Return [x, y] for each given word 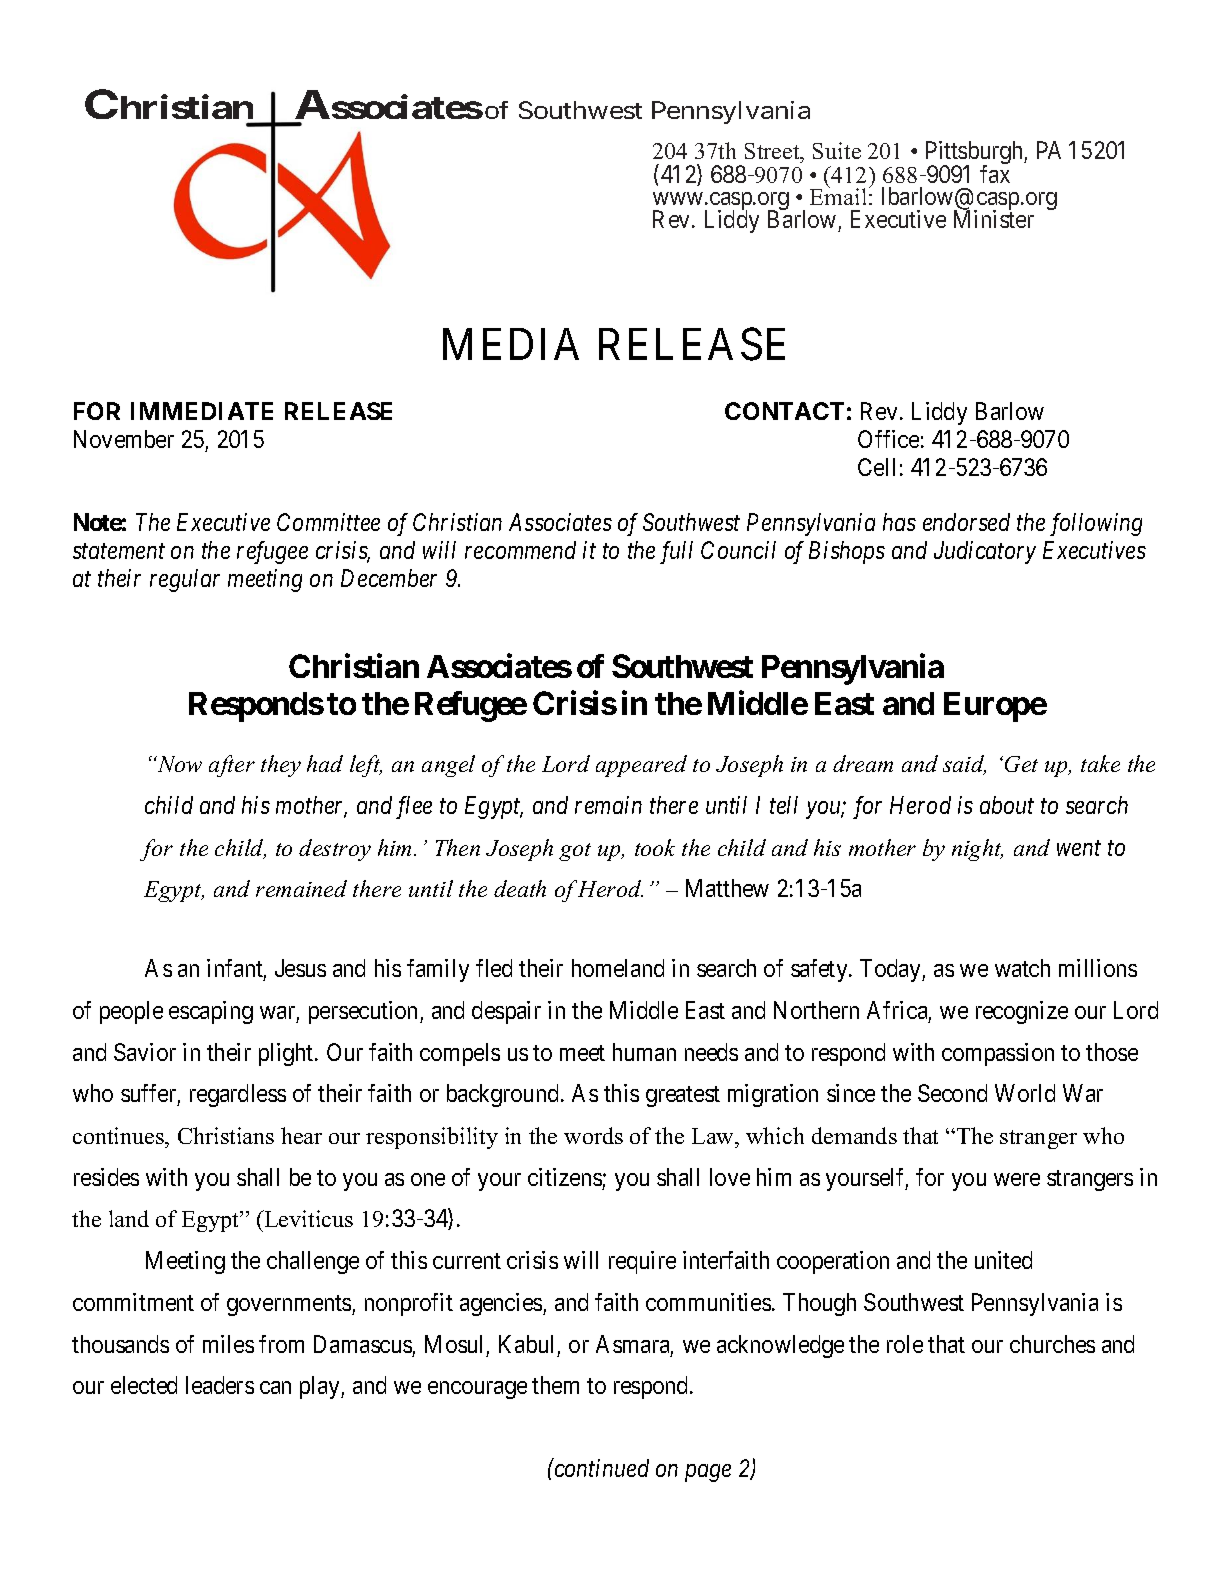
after [232, 766]
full [676, 552]
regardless [238, 1095]
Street [773, 153]
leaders [220, 1385]
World [1025, 1093]
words [593, 1135]
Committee [328, 522]
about [1007, 805]
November [124, 439]
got [575, 852]
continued [600, 1468]
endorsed [966, 522]
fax [995, 174]
